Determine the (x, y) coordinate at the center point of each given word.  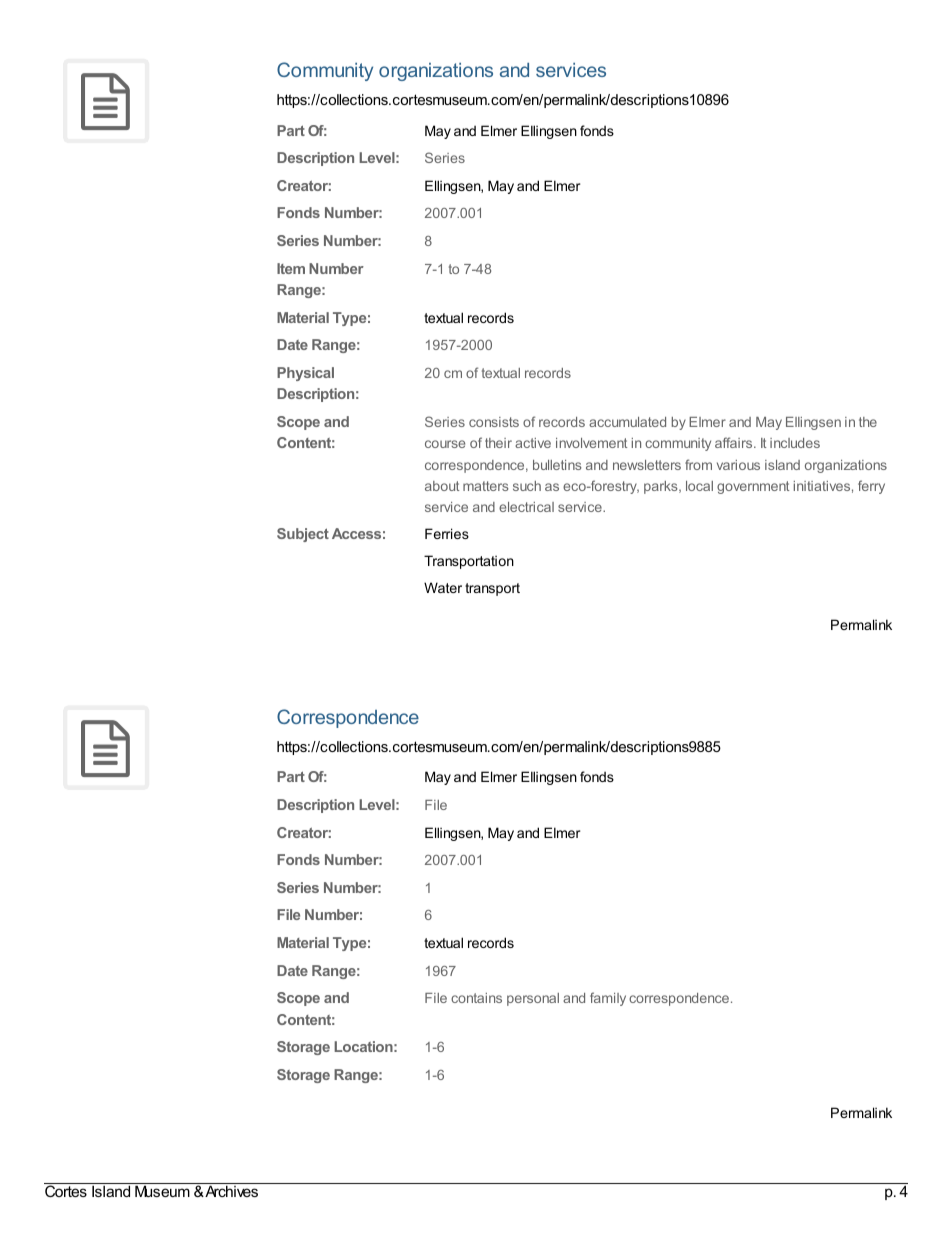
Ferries (447, 533)
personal (533, 999)
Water (443, 587)
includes (795, 443)
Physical (305, 374)
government (753, 487)
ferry (871, 487)
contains (476, 998)
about (442, 486)
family (608, 999)
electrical (526, 507)
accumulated (627, 422)
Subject (303, 535)
